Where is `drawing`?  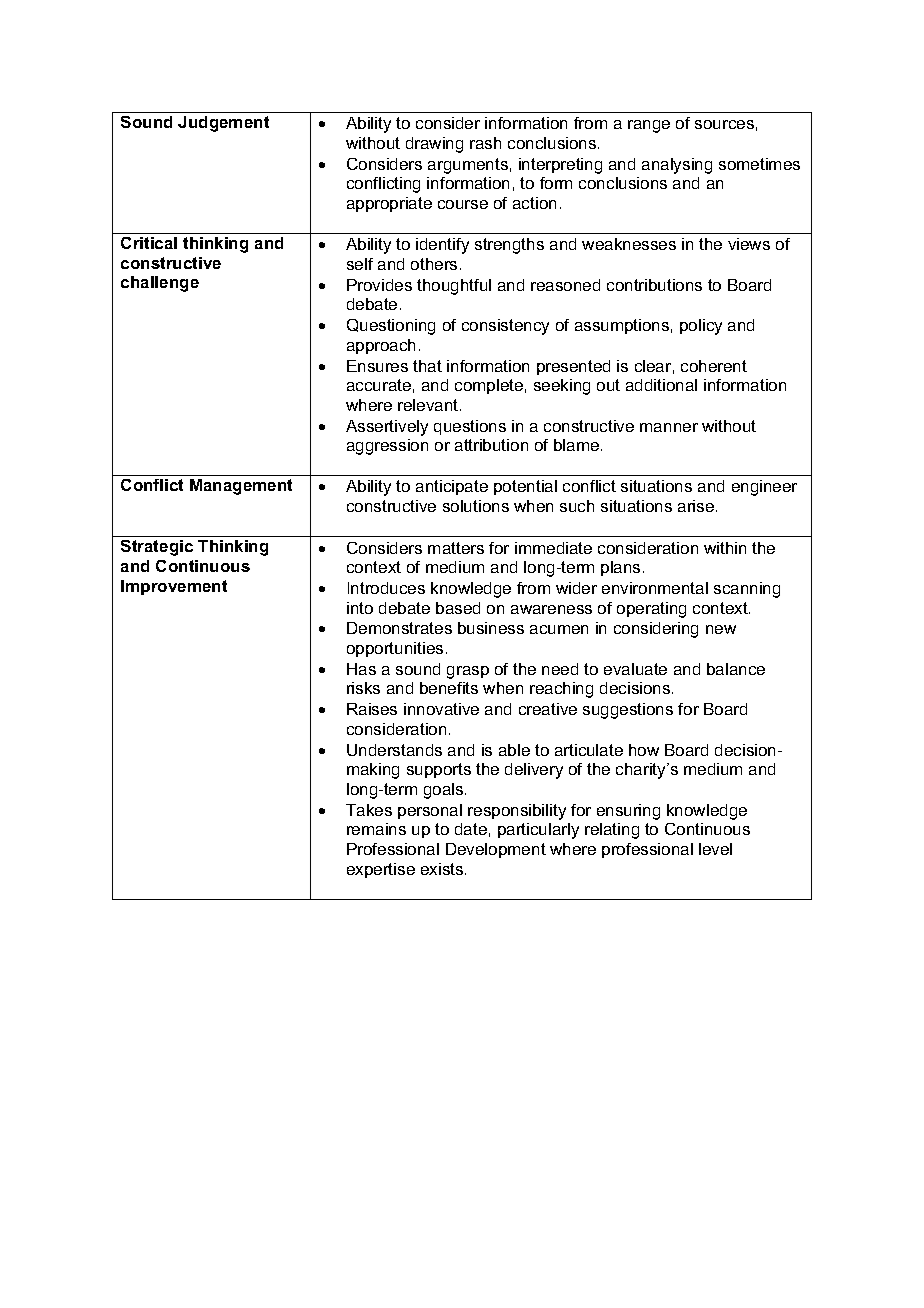 drawing is located at coordinates (434, 145).
